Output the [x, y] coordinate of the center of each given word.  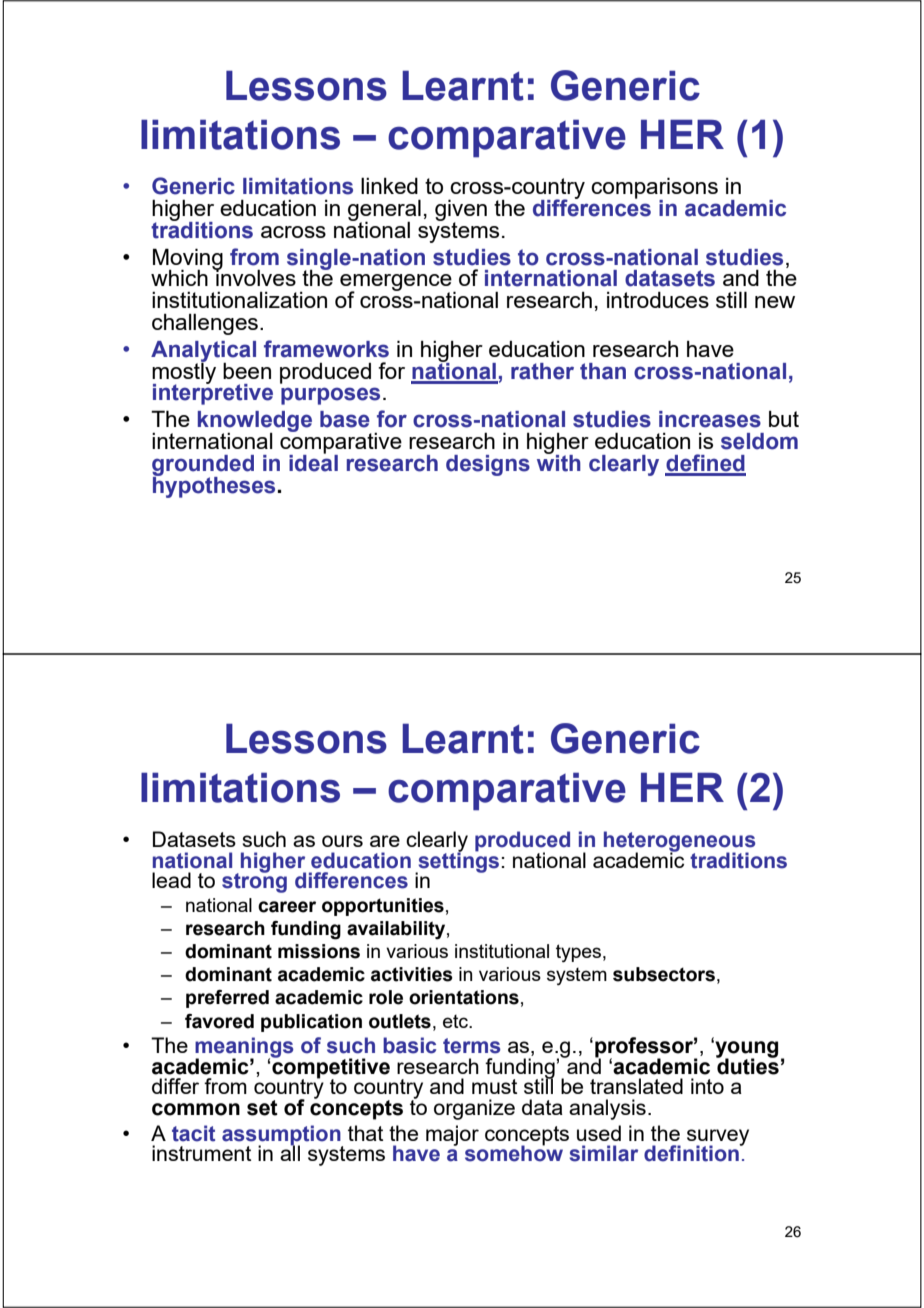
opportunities [383, 907]
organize [474, 1109]
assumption [282, 1136]
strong [254, 881]
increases [710, 419]
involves [255, 277]
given [461, 211]
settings [457, 862]
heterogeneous [679, 842]
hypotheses [214, 486]
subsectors [664, 974]
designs [488, 465]
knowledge [255, 423]
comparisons [654, 189]
